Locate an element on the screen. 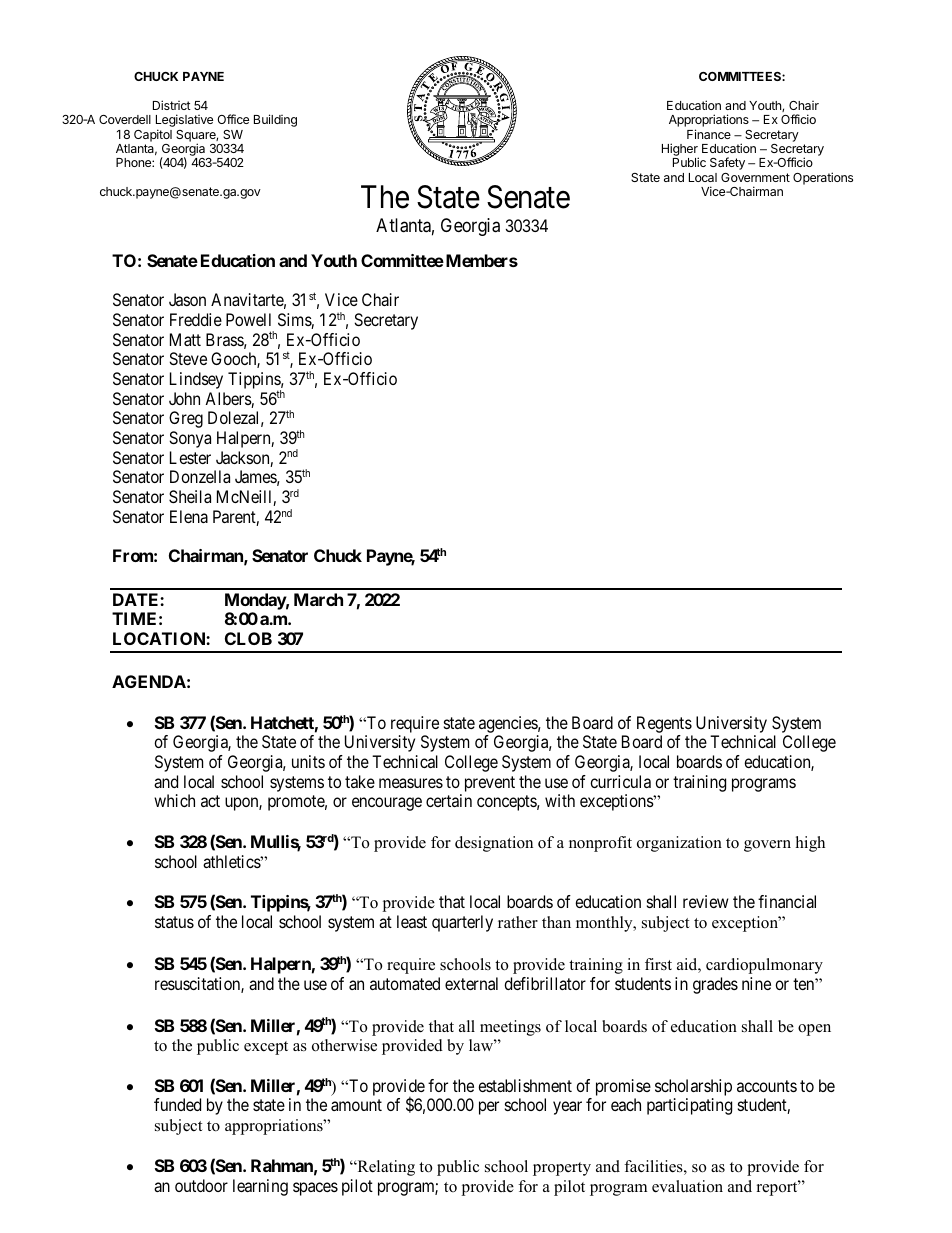 The height and width of the screenshot is (1233, 952). Office is located at coordinates (233, 119).
